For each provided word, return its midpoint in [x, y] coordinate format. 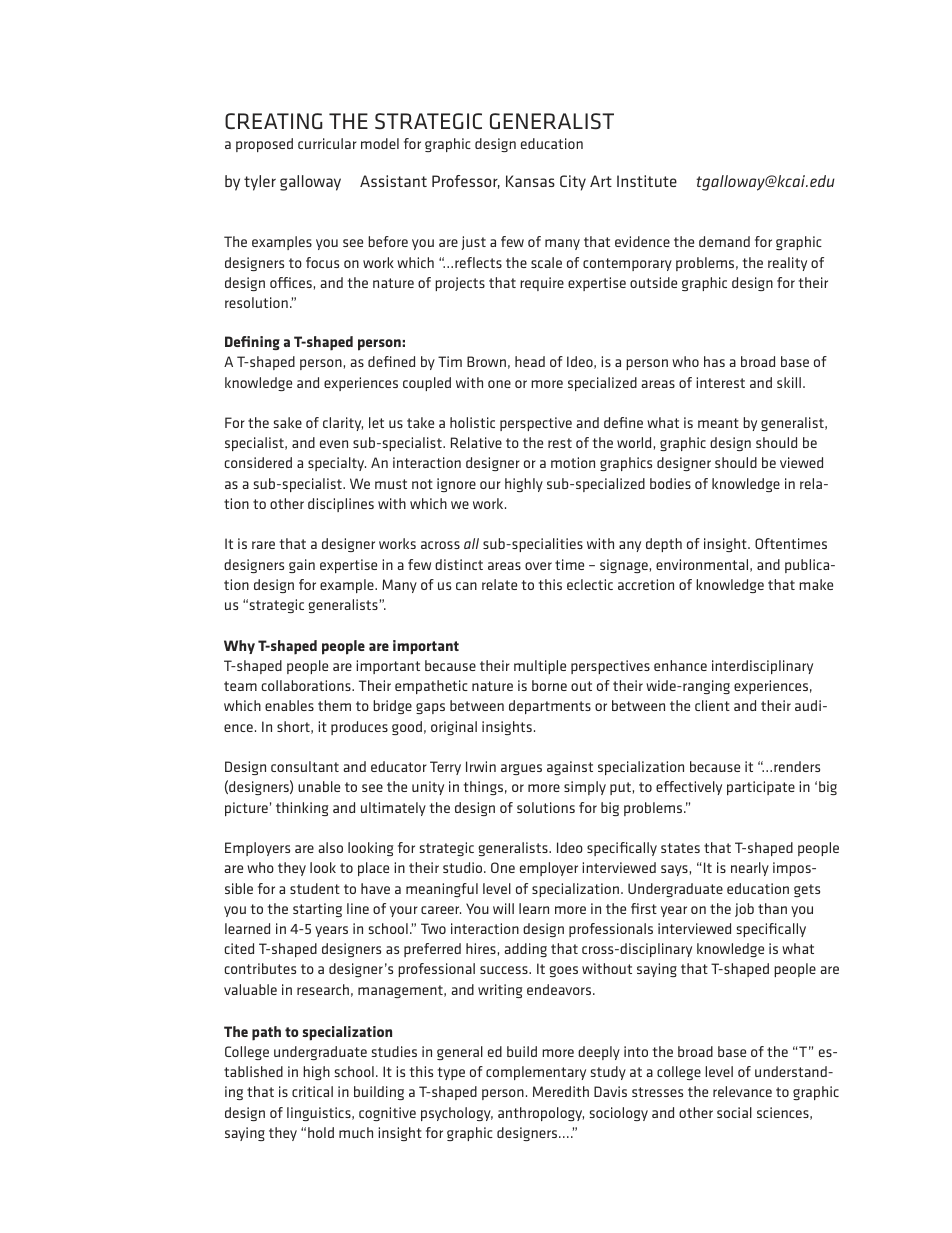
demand [724, 241]
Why [239, 647]
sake [288, 422]
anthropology [541, 1114]
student [315, 888]
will [503, 908]
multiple [540, 667]
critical [312, 1091]
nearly [750, 869]
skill [789, 382]
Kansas [530, 181]
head [530, 361]
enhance [680, 665]
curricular [327, 143]
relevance [742, 1091]
